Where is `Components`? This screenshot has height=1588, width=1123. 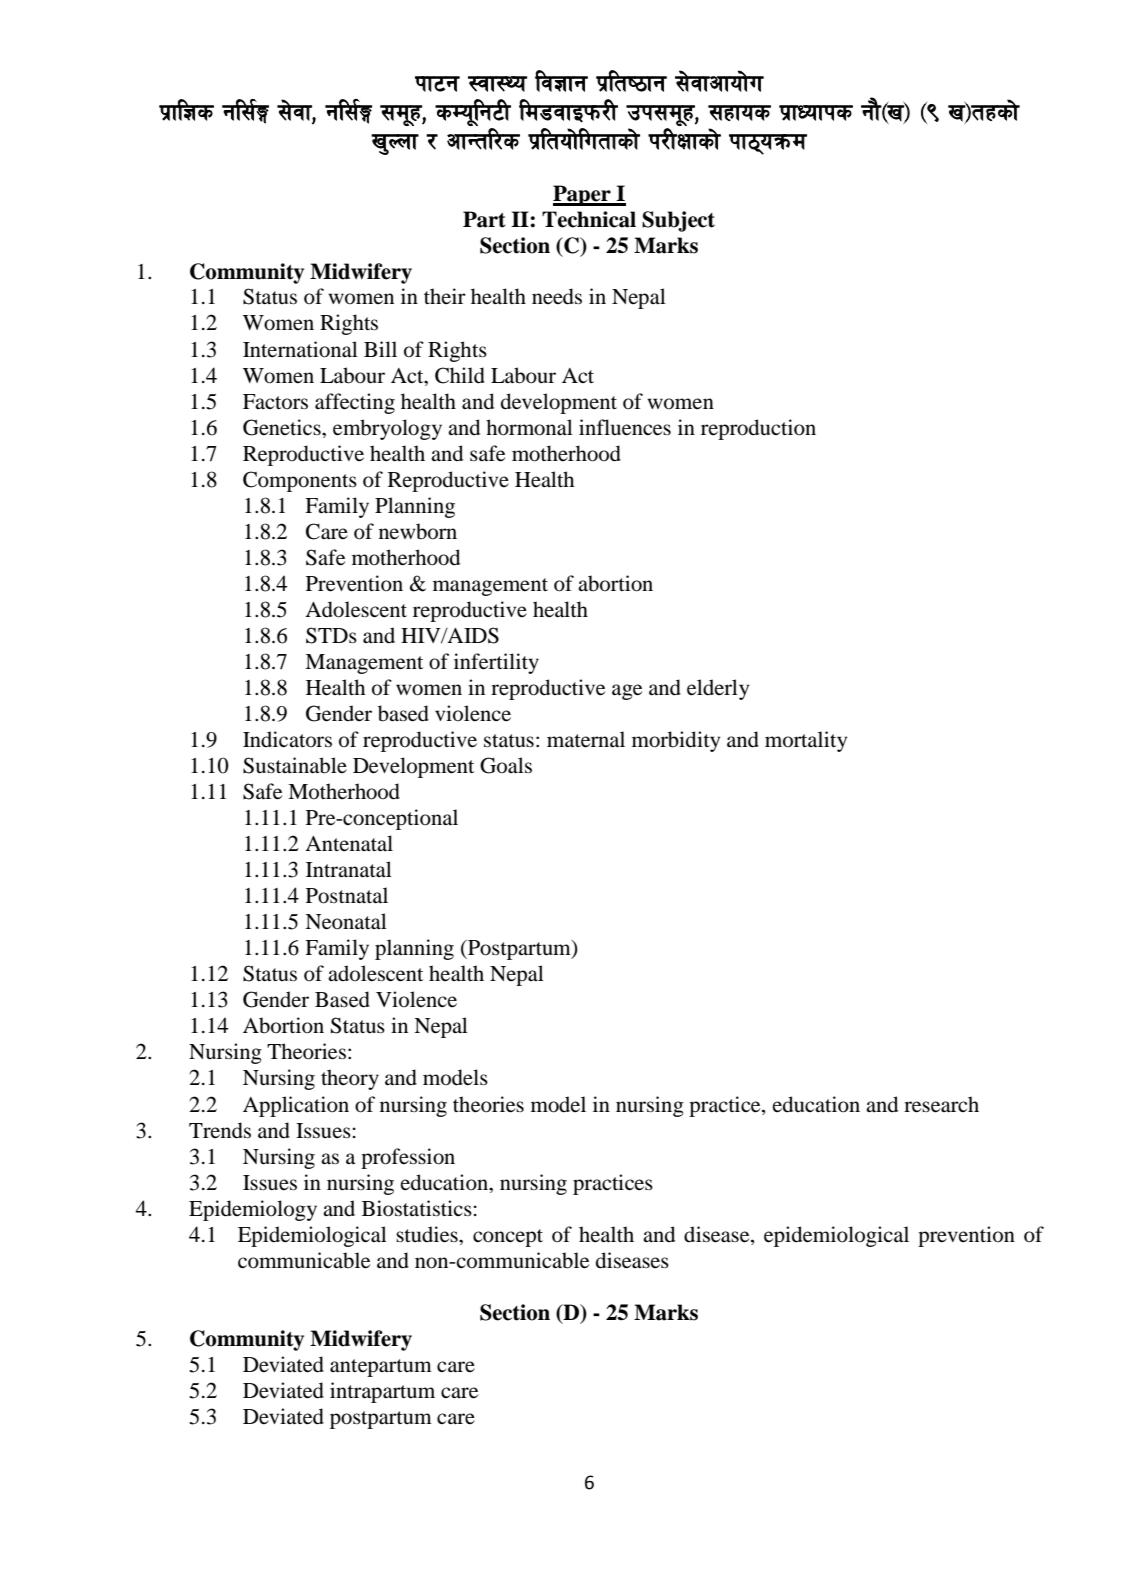
Components is located at coordinates (300, 481).
